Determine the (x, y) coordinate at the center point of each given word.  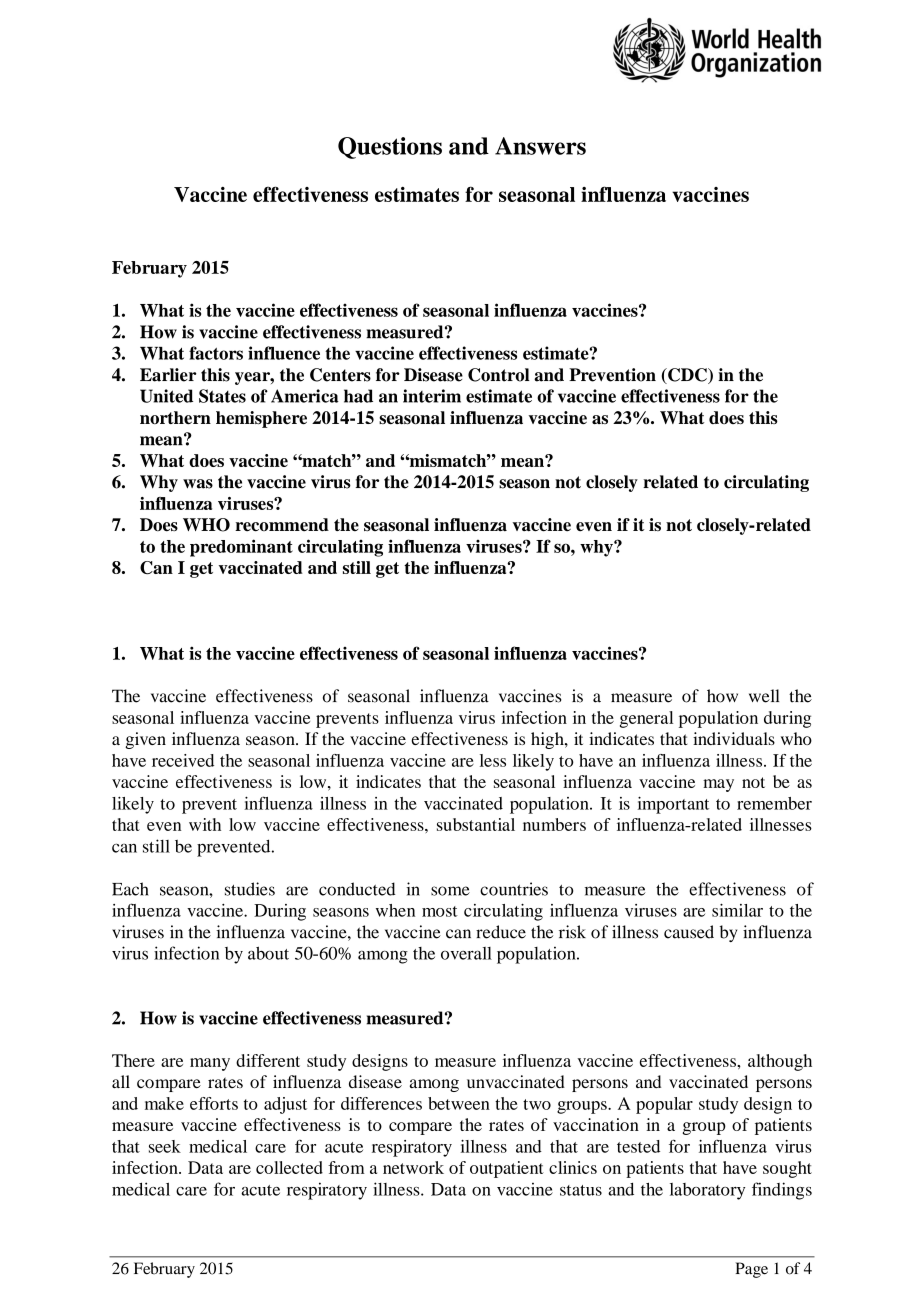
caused (689, 932)
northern (175, 418)
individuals (734, 738)
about (268, 953)
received (183, 760)
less (493, 760)
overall (466, 953)
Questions (390, 148)
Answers (540, 146)
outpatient (507, 1169)
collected (289, 1167)
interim (432, 396)
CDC (687, 376)
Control (499, 375)
